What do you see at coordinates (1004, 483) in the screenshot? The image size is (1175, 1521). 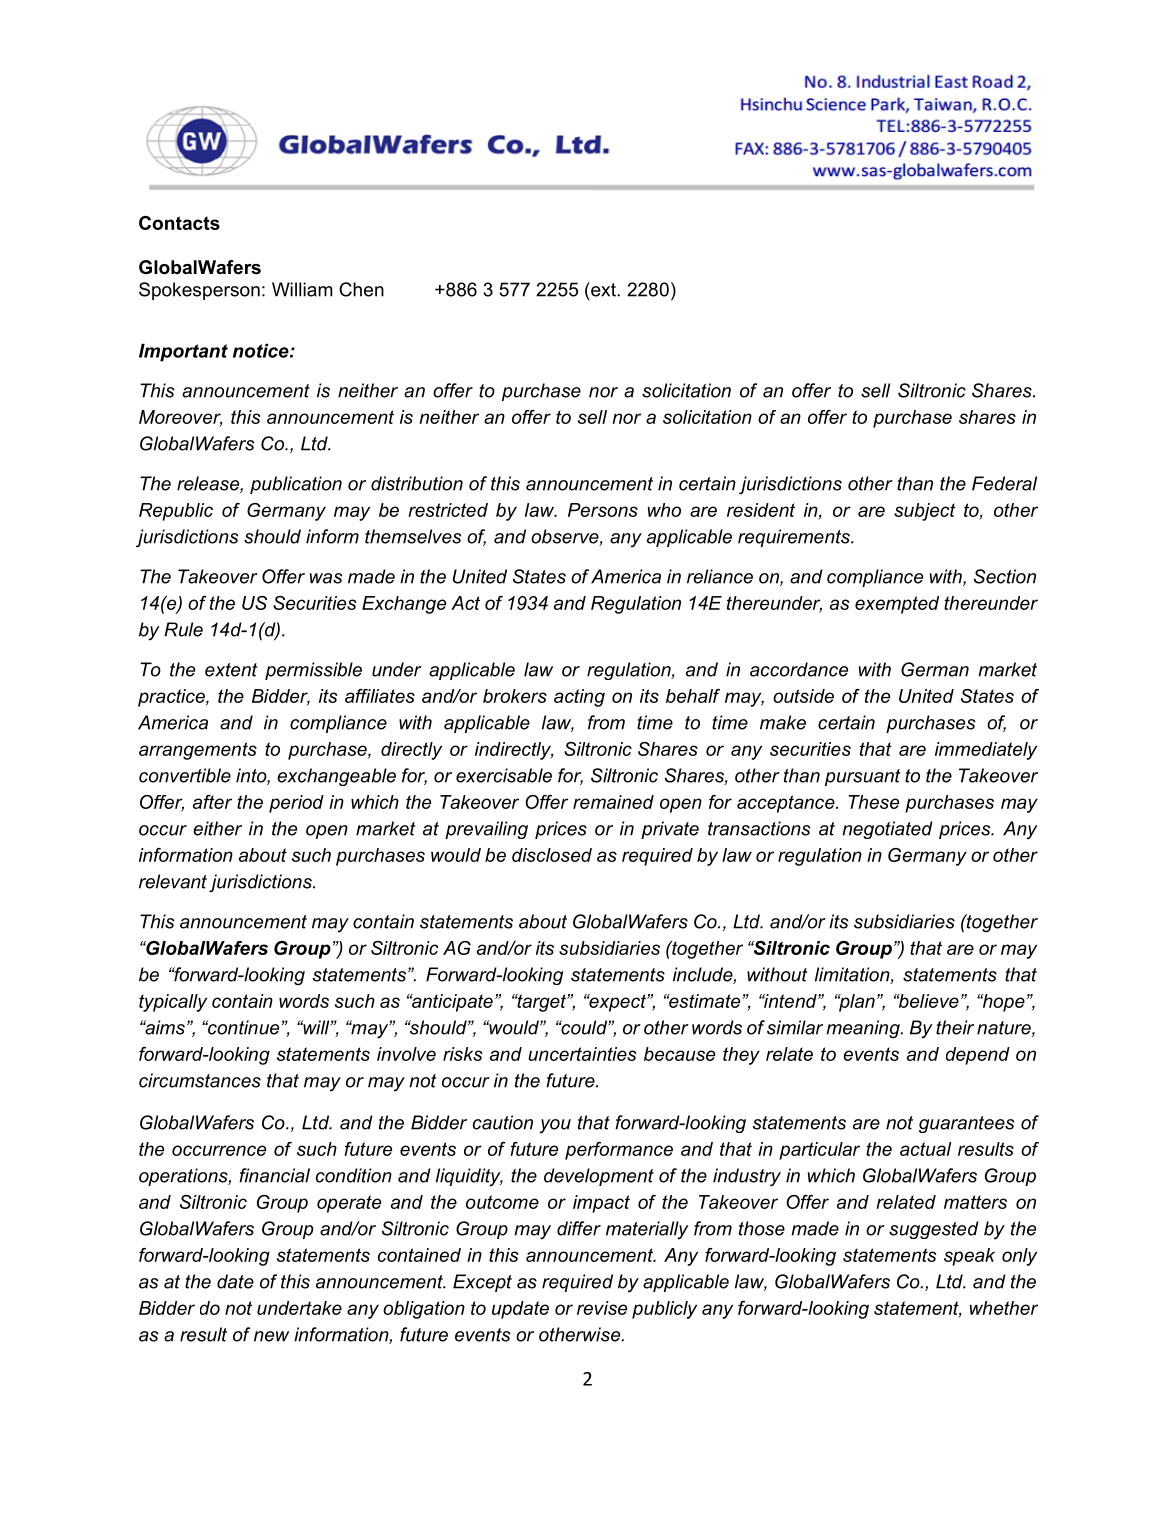 I see `Federal` at bounding box center [1004, 483].
